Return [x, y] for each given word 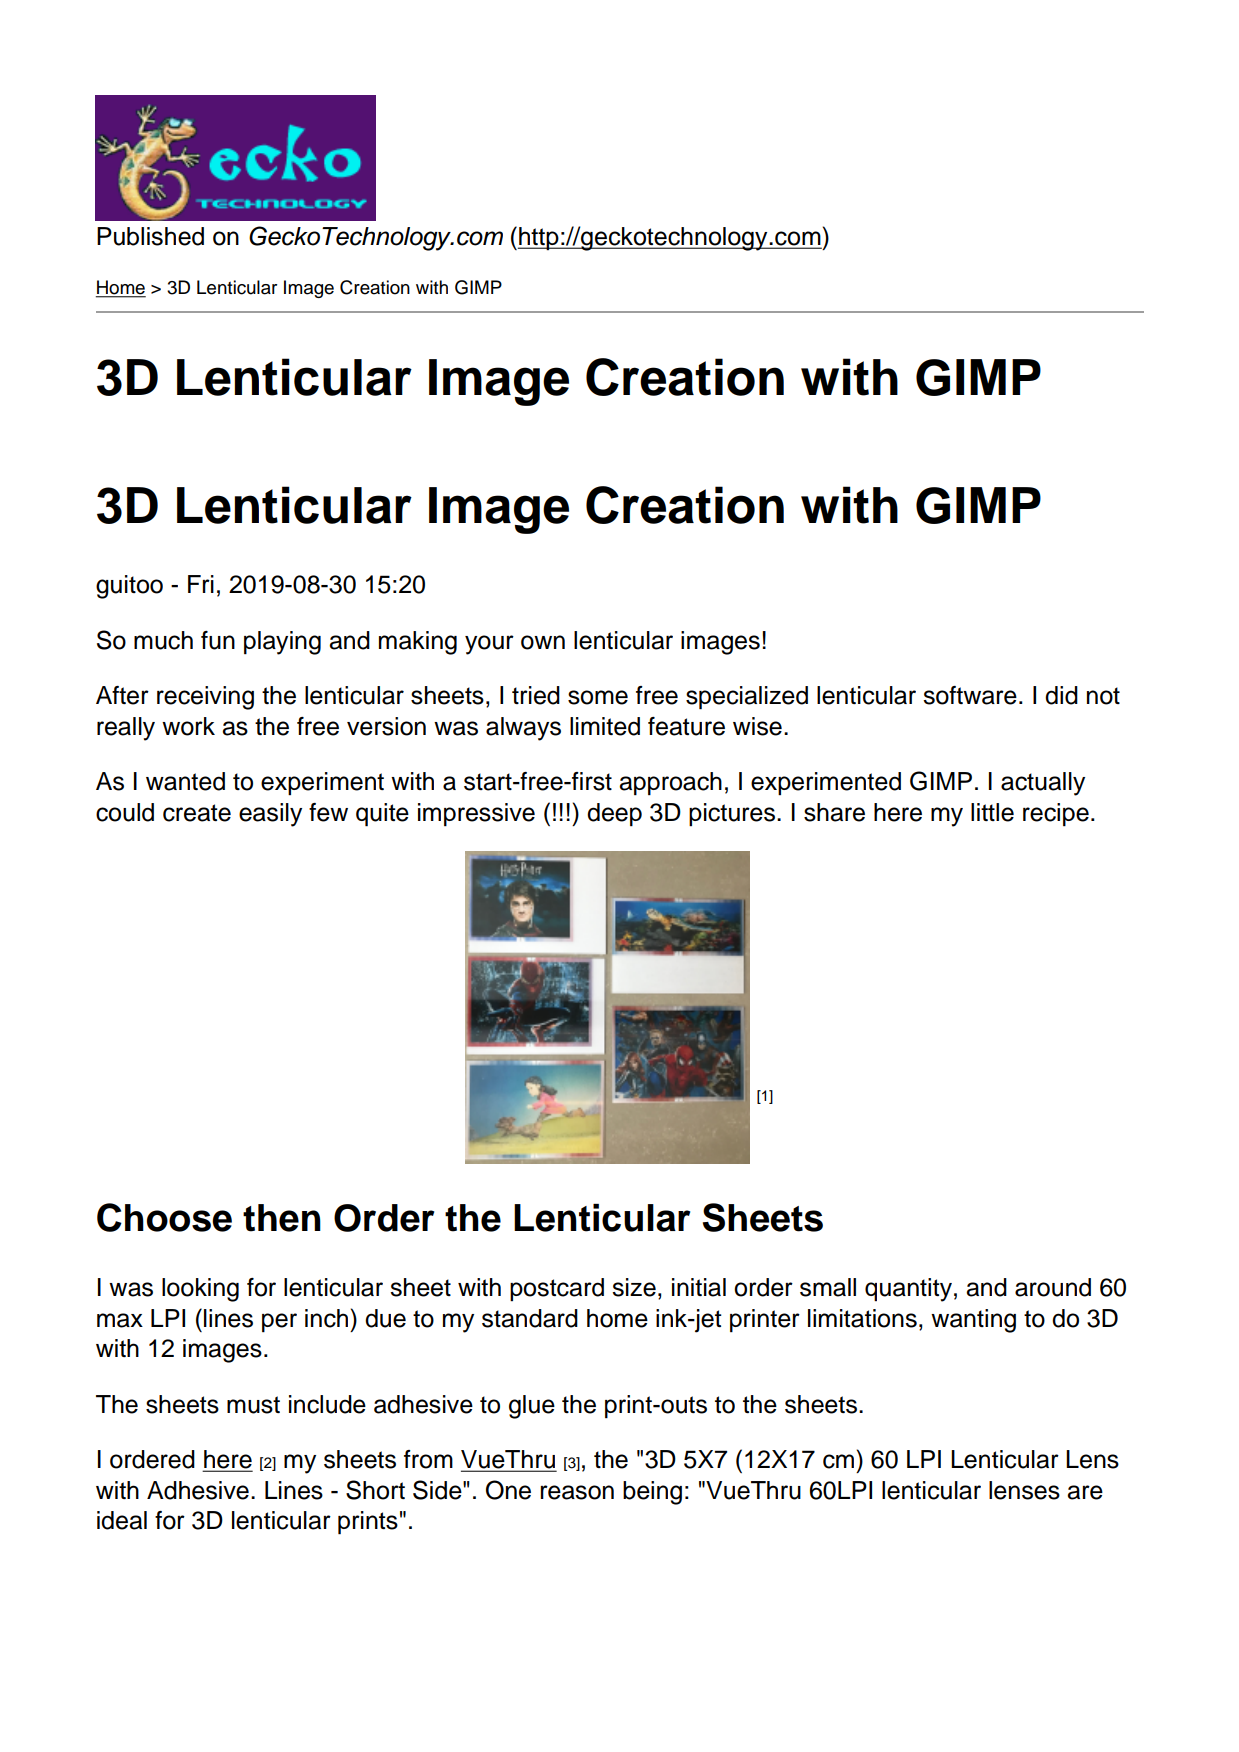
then [282, 1218]
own [543, 642]
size [634, 1287]
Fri [201, 584]
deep [614, 815]
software [970, 695]
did [1061, 695]
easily [270, 815]
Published [150, 236]
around [1053, 1287]
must [253, 1405]
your [489, 645]
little [992, 812]
